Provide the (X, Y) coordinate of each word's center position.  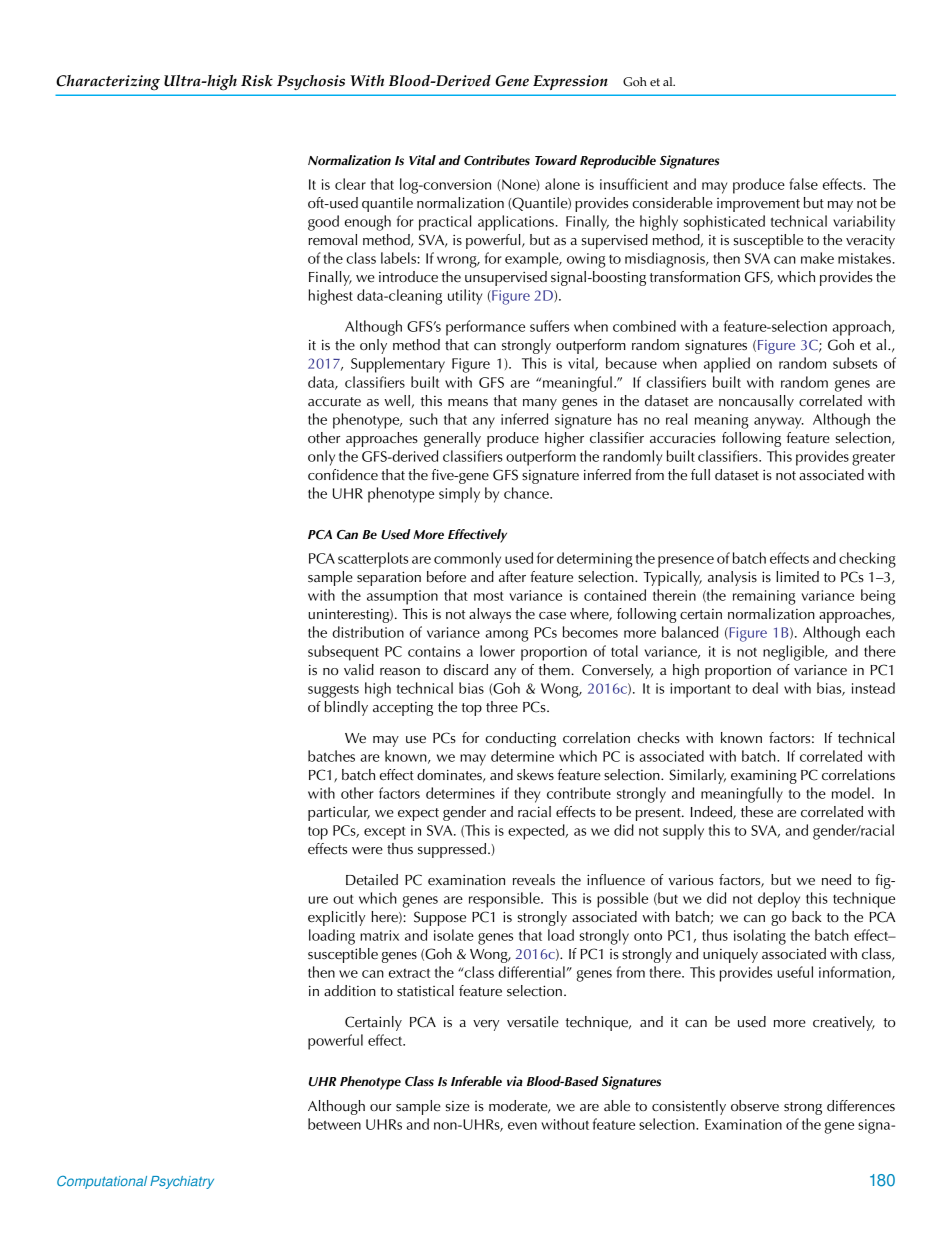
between (334, 1124)
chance (527, 493)
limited (797, 577)
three (502, 707)
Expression (570, 82)
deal (765, 688)
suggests (333, 691)
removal (332, 240)
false (803, 184)
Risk (257, 81)
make (817, 258)
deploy (779, 900)
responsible (505, 900)
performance (485, 328)
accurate (334, 402)
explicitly (336, 918)
